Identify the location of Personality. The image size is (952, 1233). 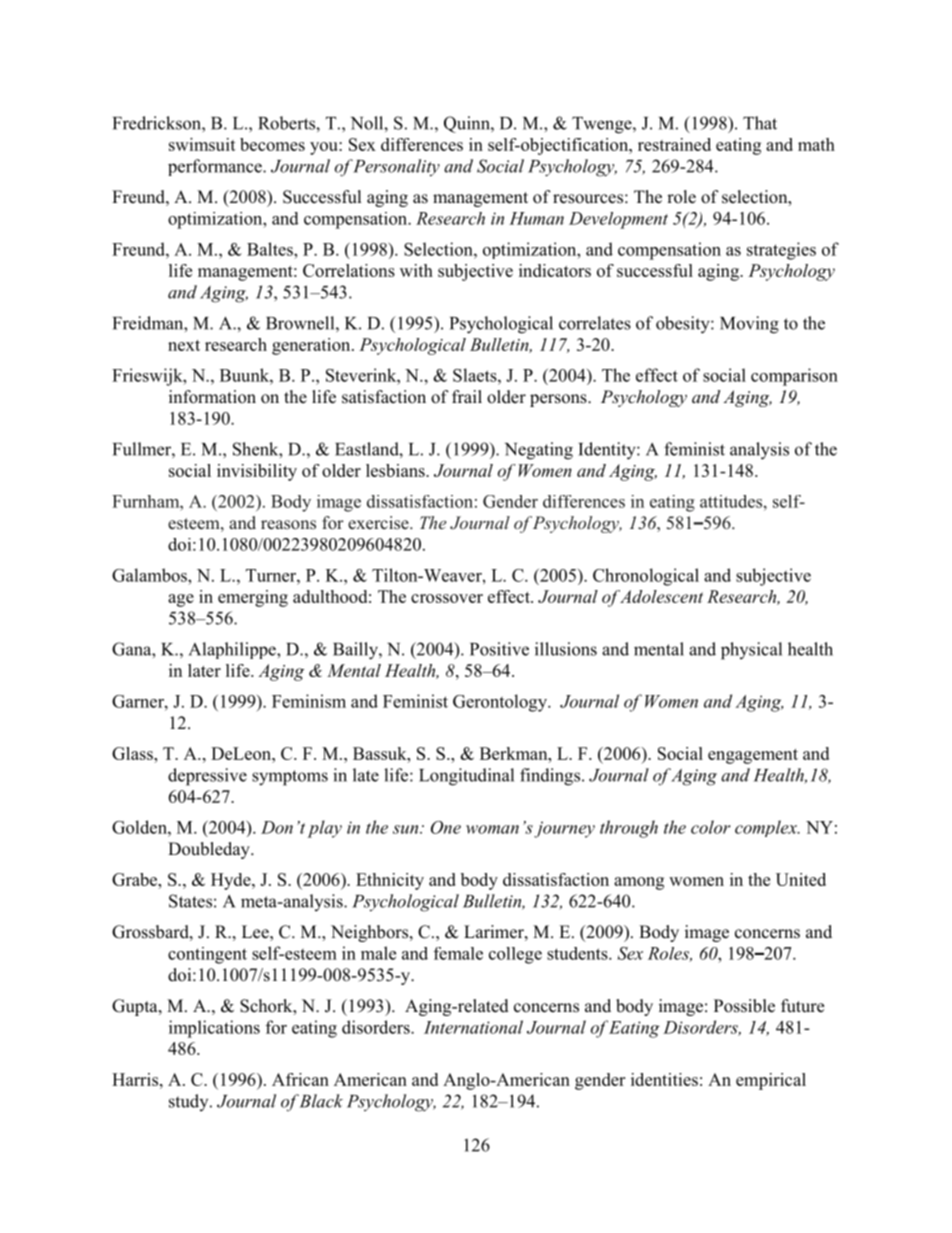
(396, 168).
